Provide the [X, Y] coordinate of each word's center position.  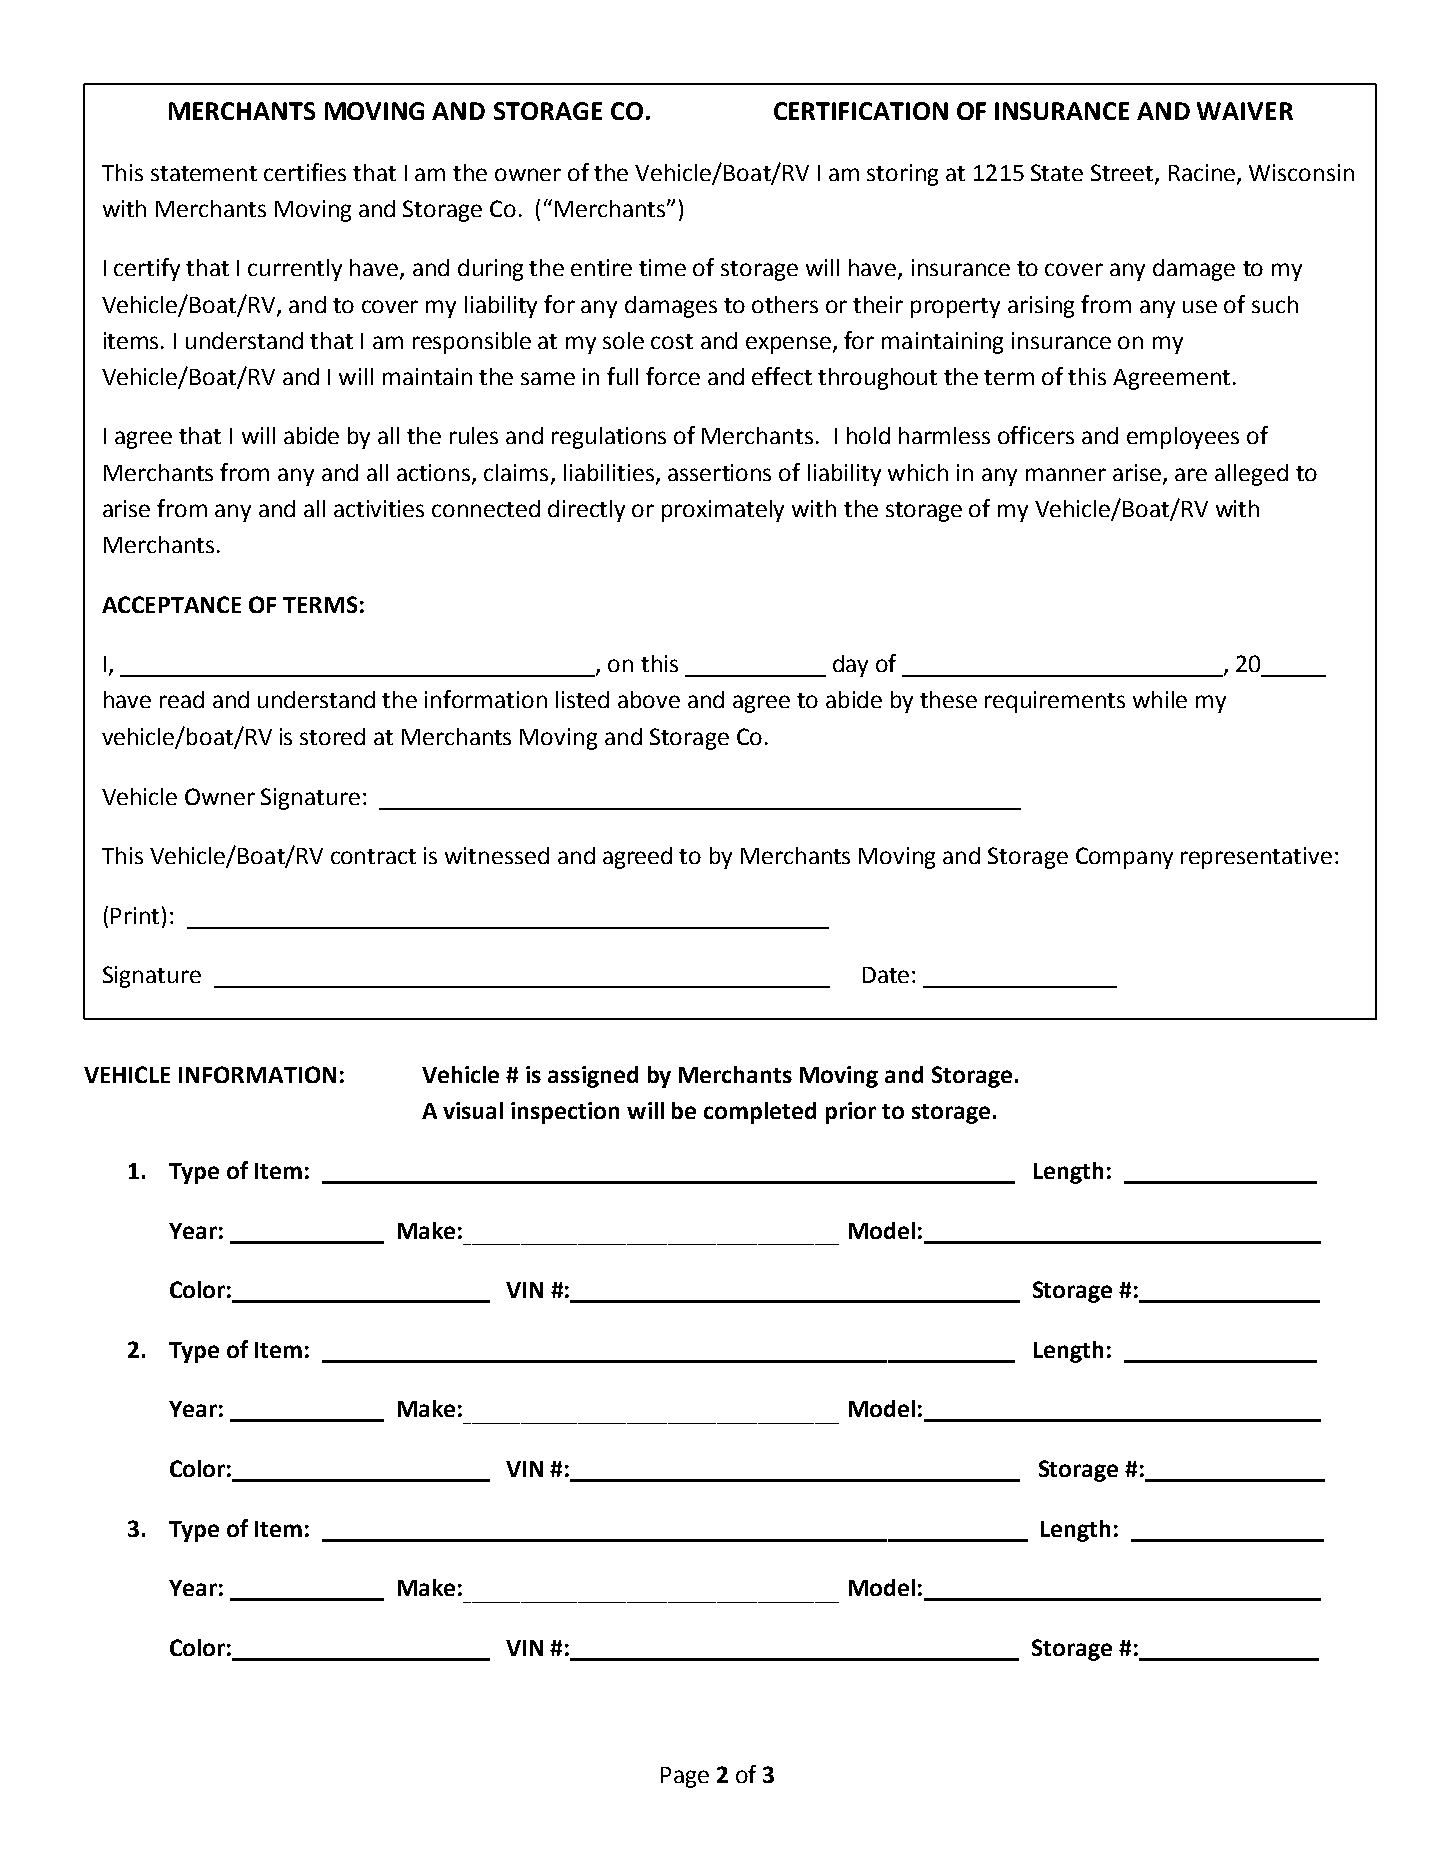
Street [1123, 173]
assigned [593, 1077]
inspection [565, 1113]
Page [685, 1777]
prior [851, 1113]
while [1160, 699]
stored [332, 736]
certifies [305, 172]
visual [473, 1110]
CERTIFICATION [861, 111]
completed [760, 1113]
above [649, 699]
